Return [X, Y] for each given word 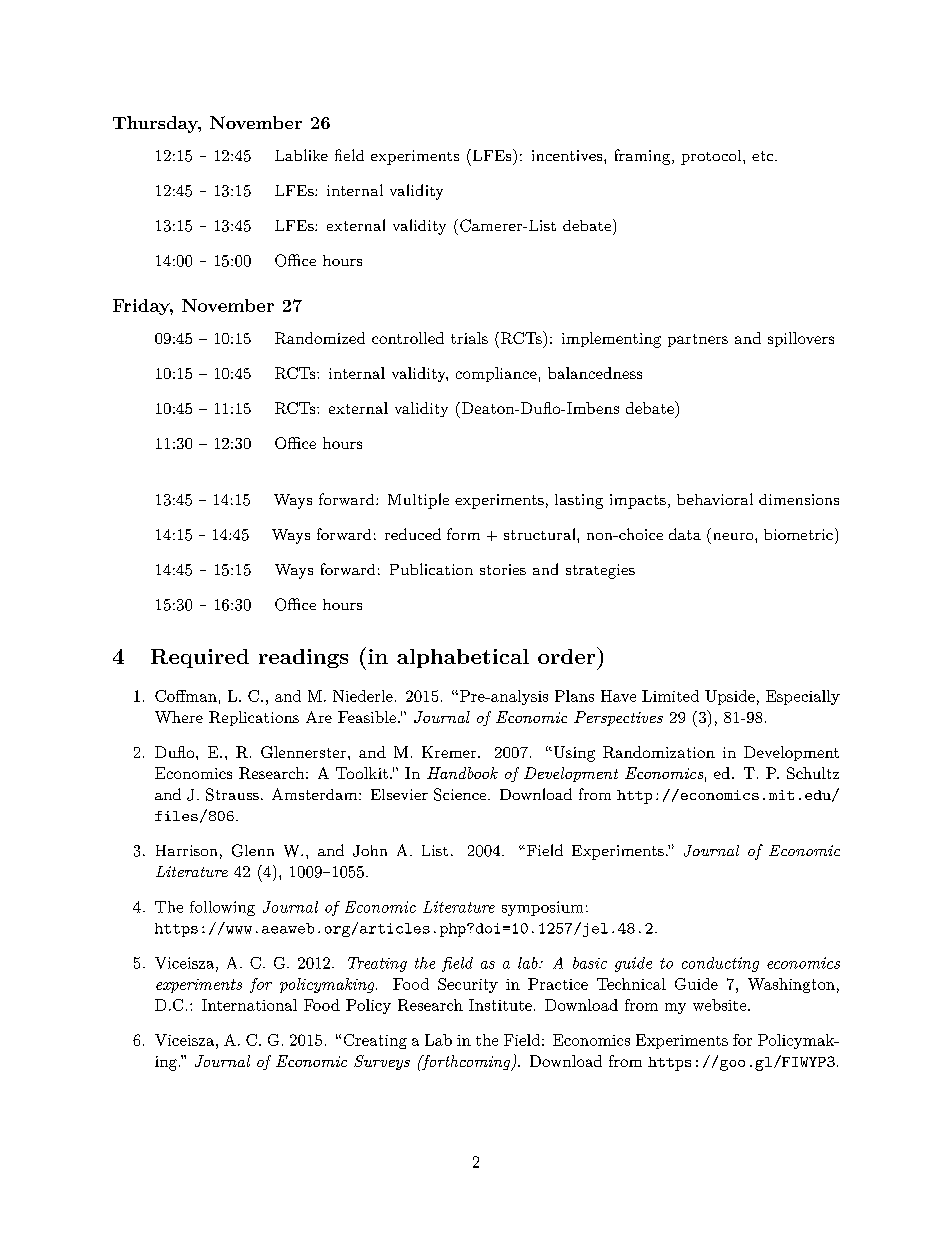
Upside [730, 697]
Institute [500, 1005]
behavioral [715, 499]
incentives [568, 155]
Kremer [449, 752]
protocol [711, 157]
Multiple [418, 501]
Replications [254, 718]
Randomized [320, 338]
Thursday [156, 124]
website [719, 1005]
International [249, 1005]
